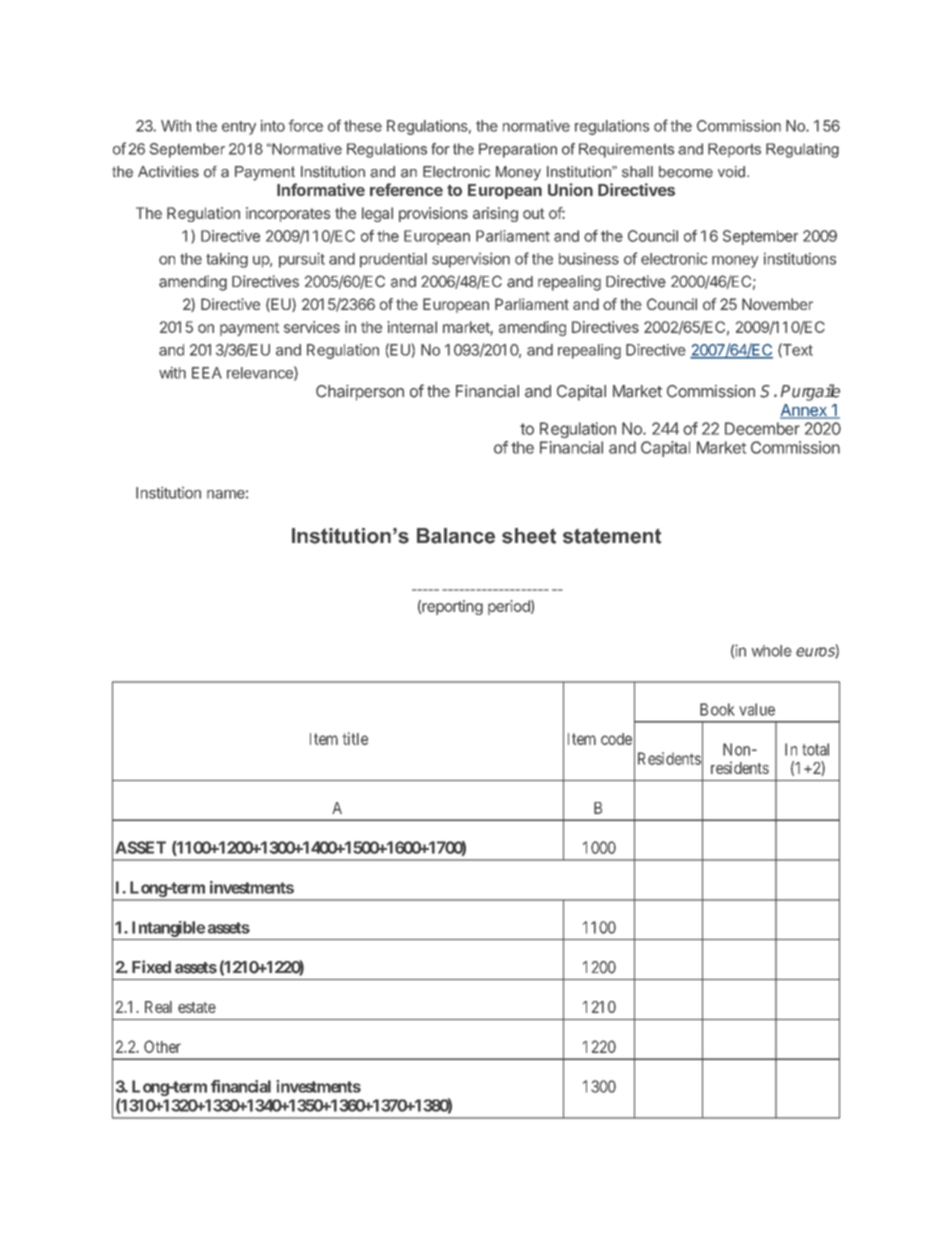 The height and width of the screenshot is (1233, 952). I want to click on total, so click(815, 749).
